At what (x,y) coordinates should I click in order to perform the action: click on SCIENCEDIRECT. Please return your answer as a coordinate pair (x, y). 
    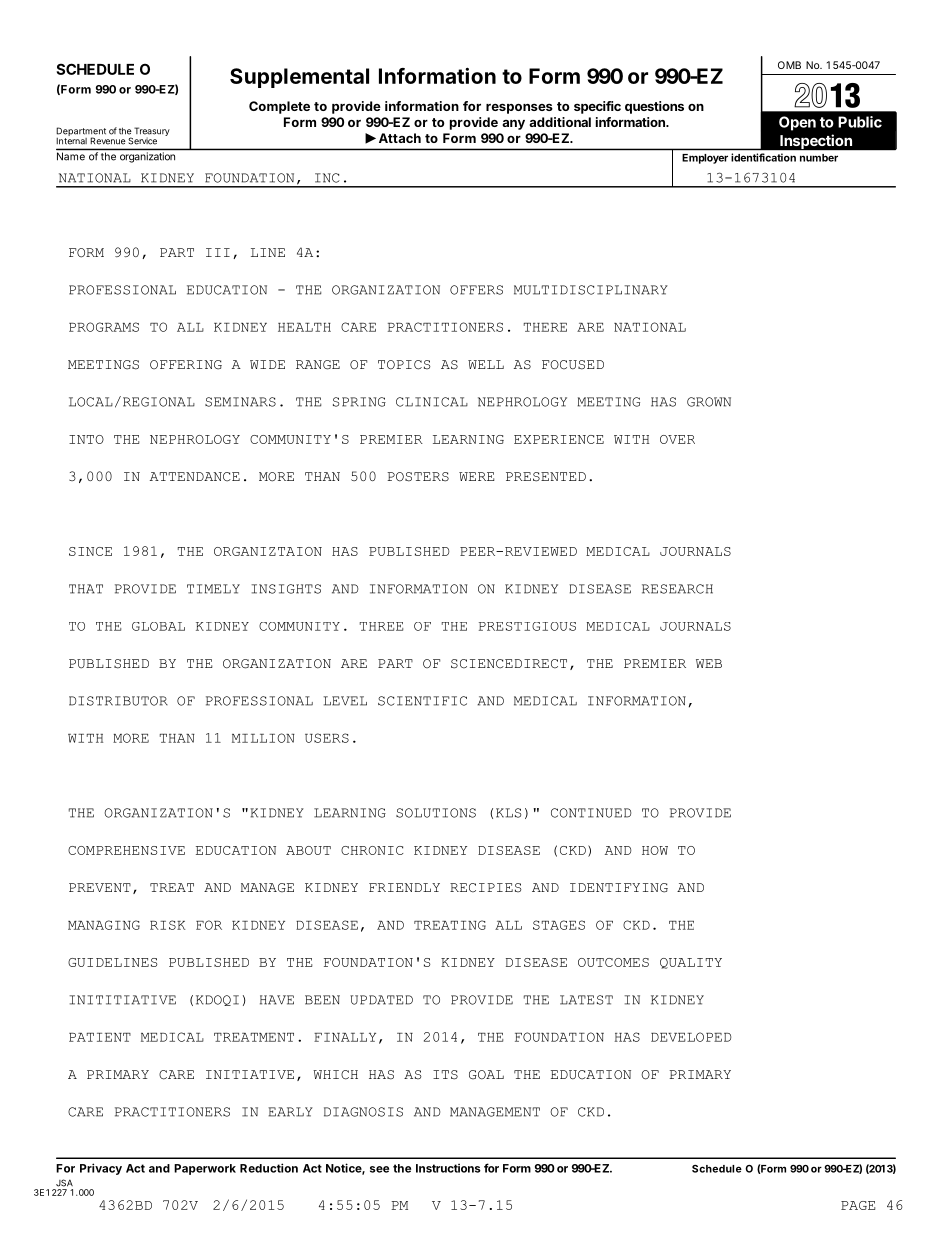
    Looking at the image, I should click on (509, 664).
